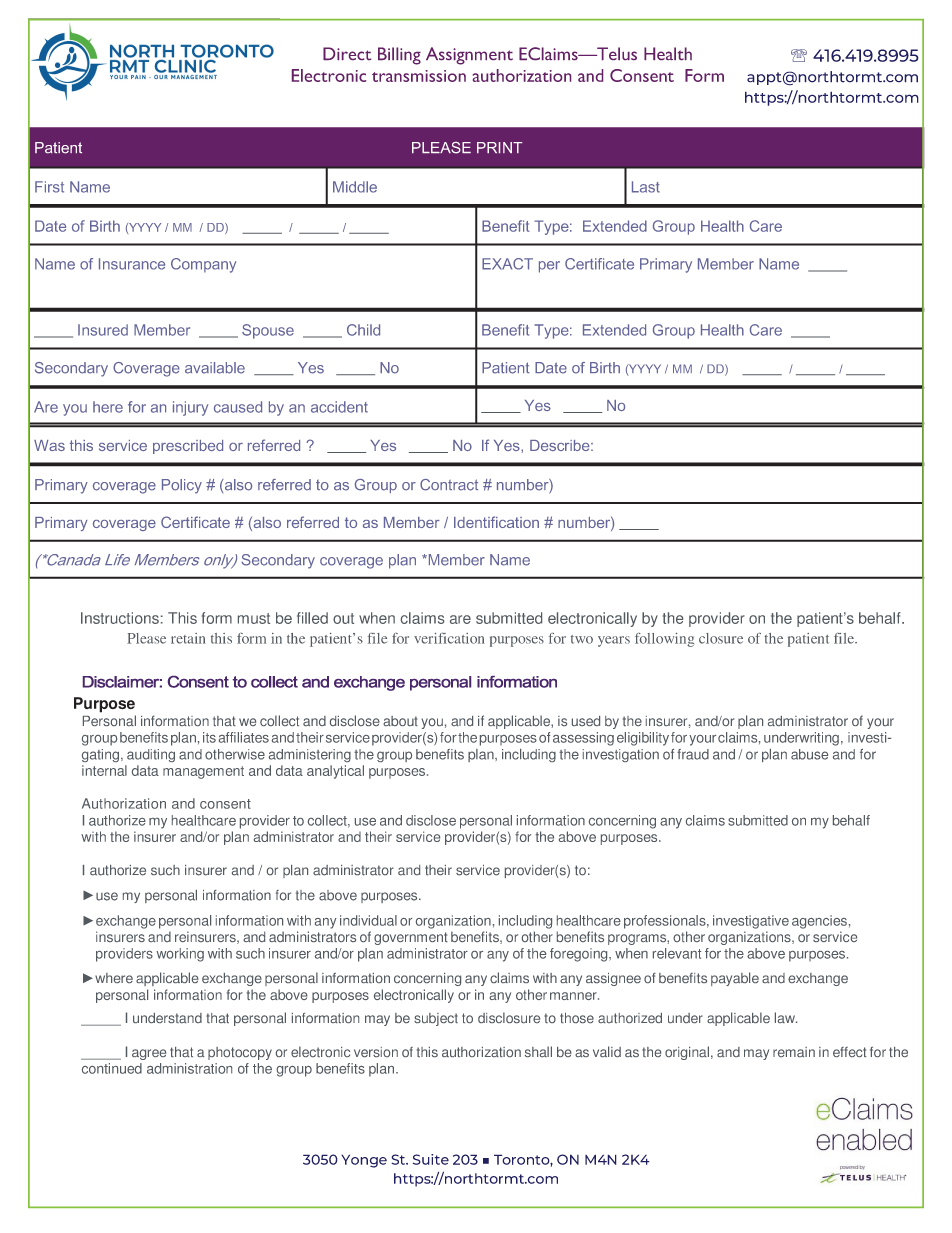  What do you see at coordinates (188, 638) in the image?
I see `retain` at bounding box center [188, 638].
